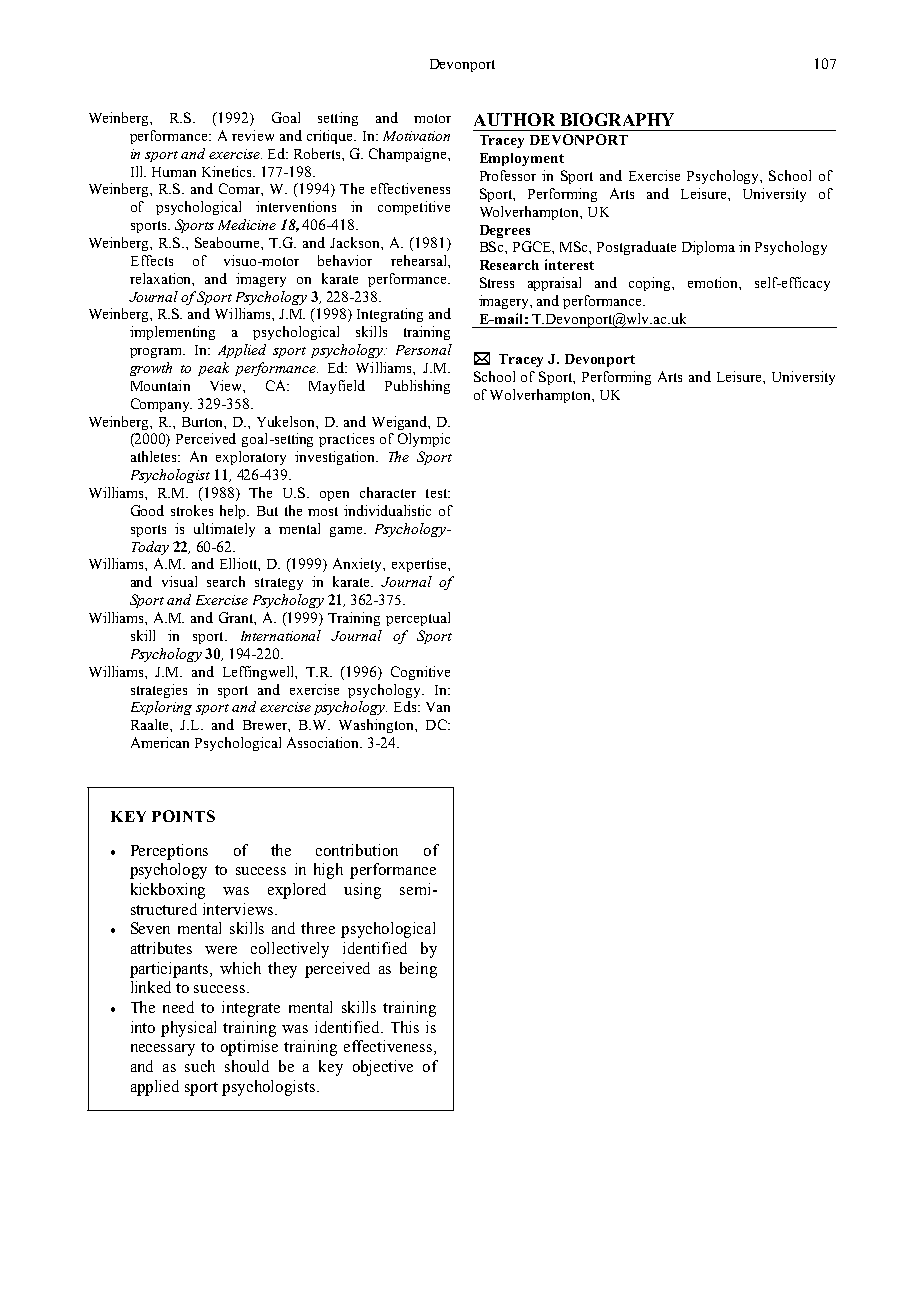 Image resolution: width=924 pixels, height=1308 pixels. What do you see at coordinates (420, 565) in the screenshot?
I see `expertise` at bounding box center [420, 565].
